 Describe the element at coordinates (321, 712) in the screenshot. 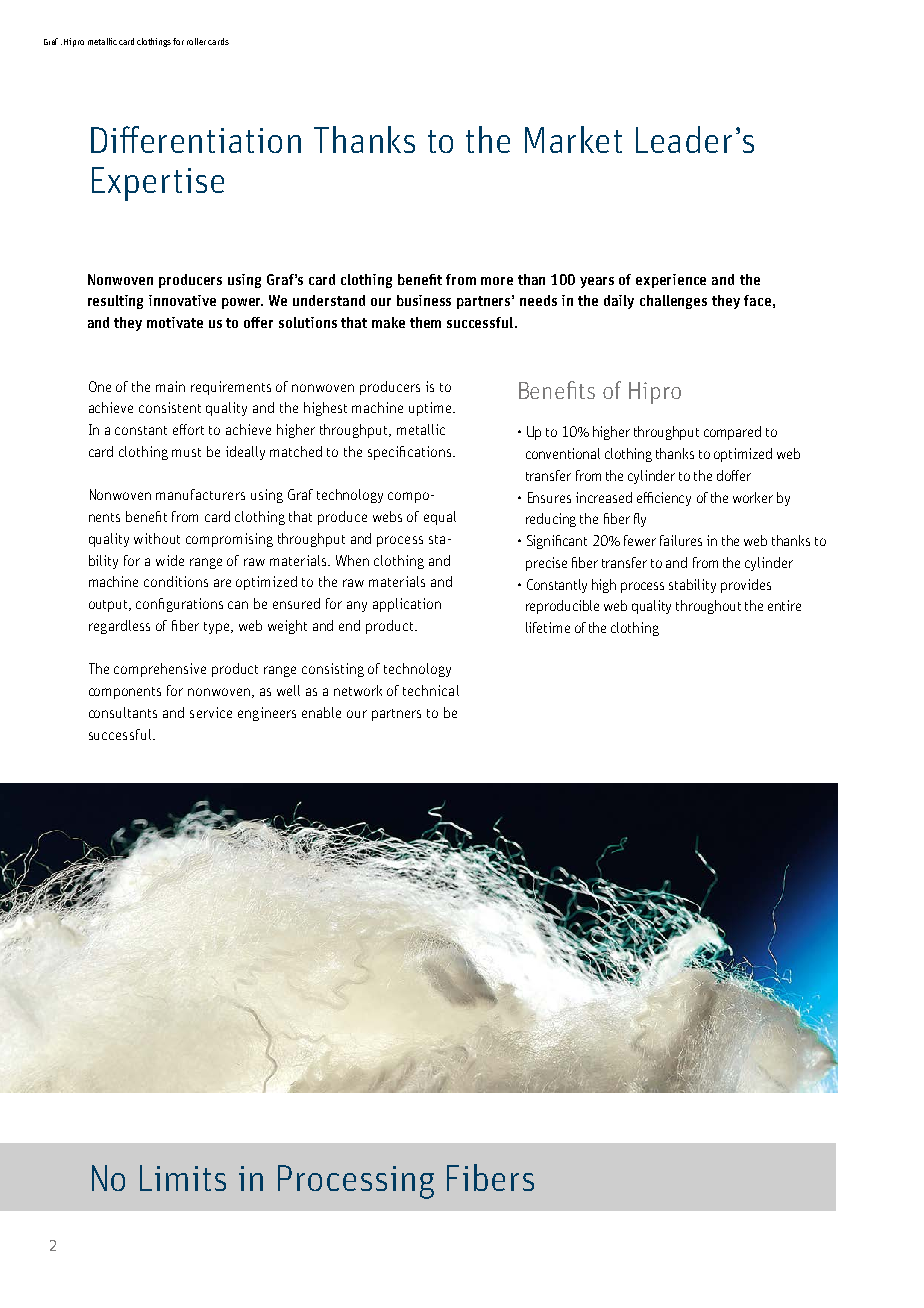

I see `enable` at that location.
